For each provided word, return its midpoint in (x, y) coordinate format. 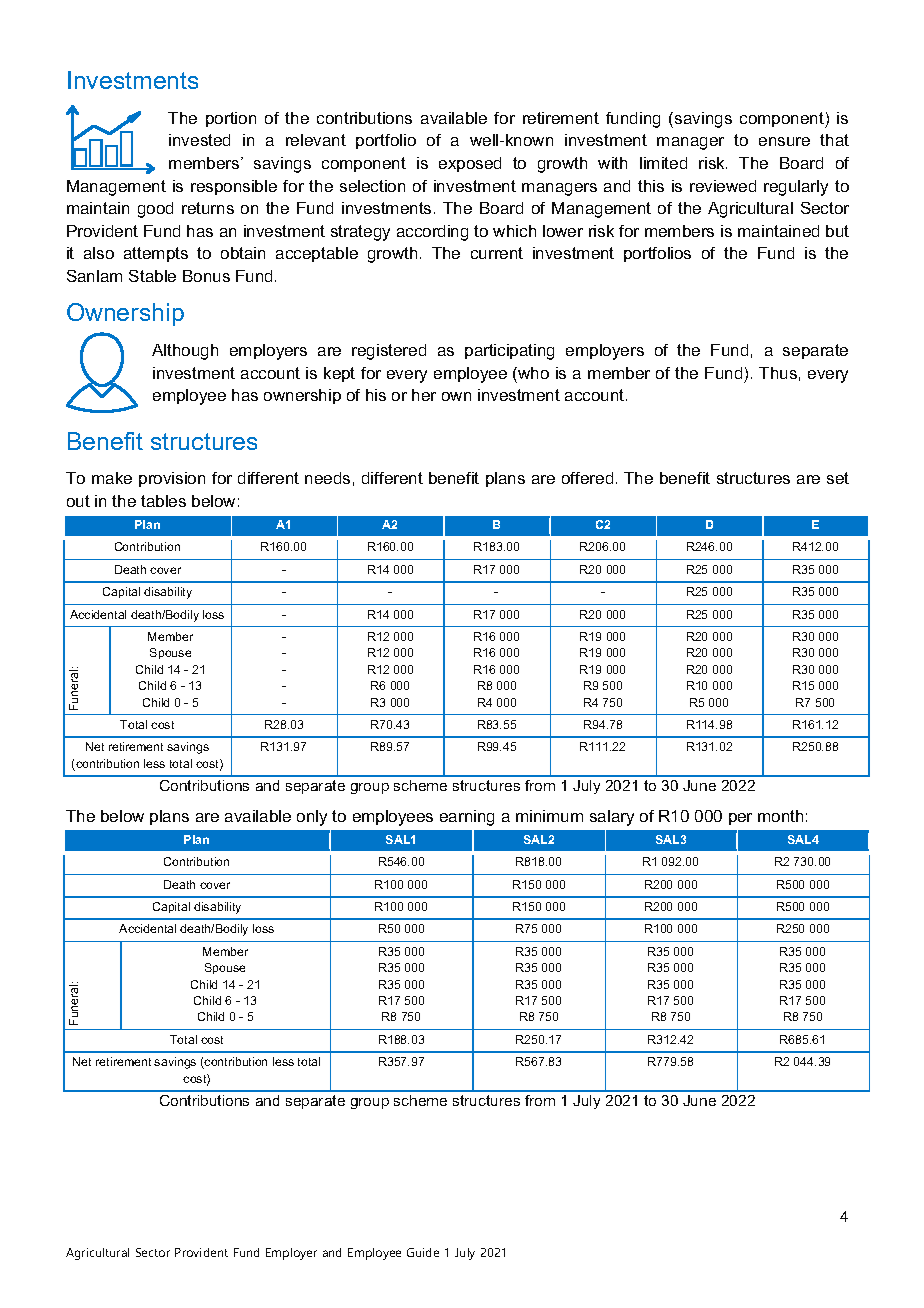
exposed (470, 164)
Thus (778, 373)
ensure (784, 141)
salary (612, 818)
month (780, 816)
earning (467, 818)
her (424, 395)
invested (199, 140)
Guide (423, 1252)
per (740, 819)
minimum (549, 816)
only (312, 818)
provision (172, 479)
